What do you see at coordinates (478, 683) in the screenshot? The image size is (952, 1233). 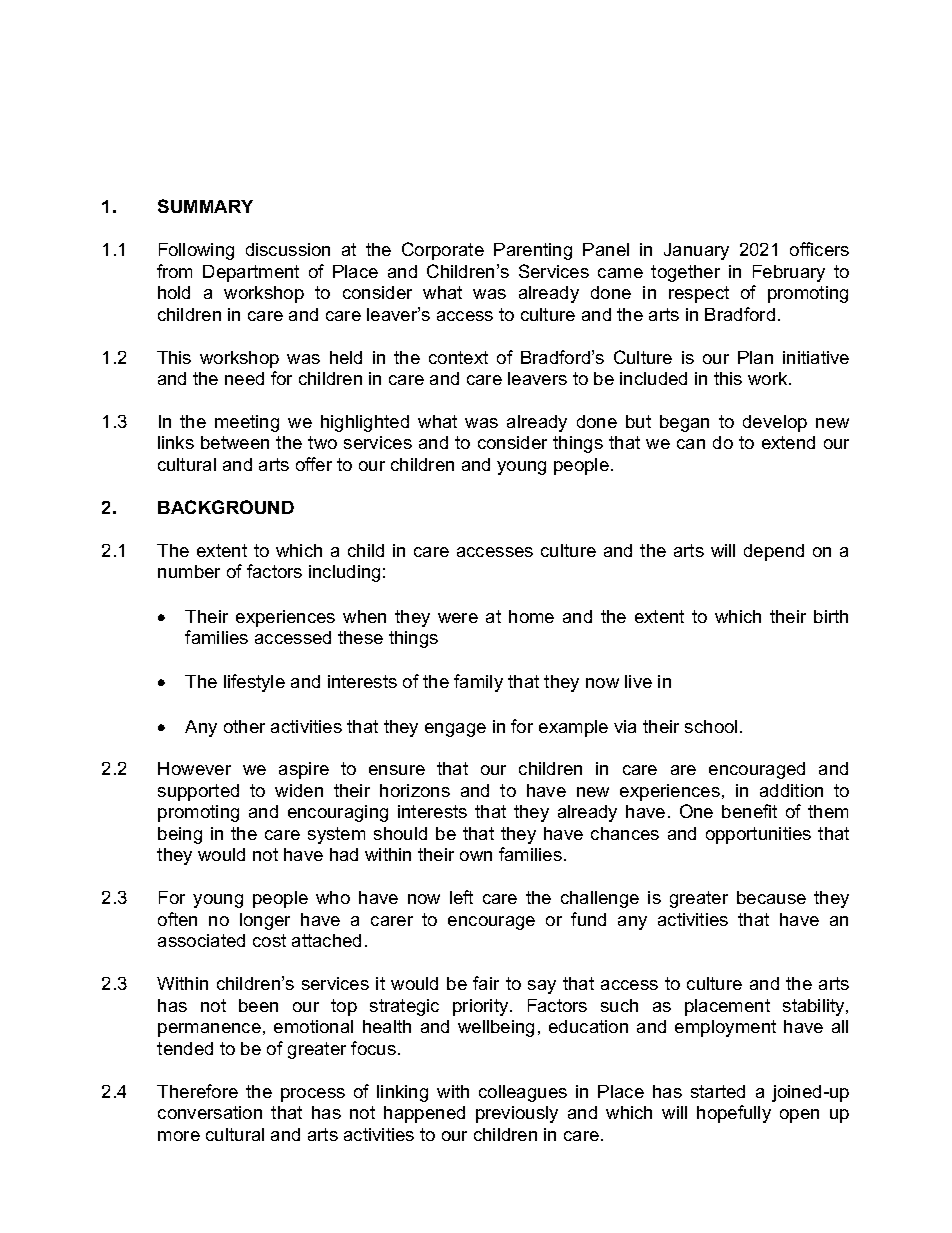 I see `family` at bounding box center [478, 683].
